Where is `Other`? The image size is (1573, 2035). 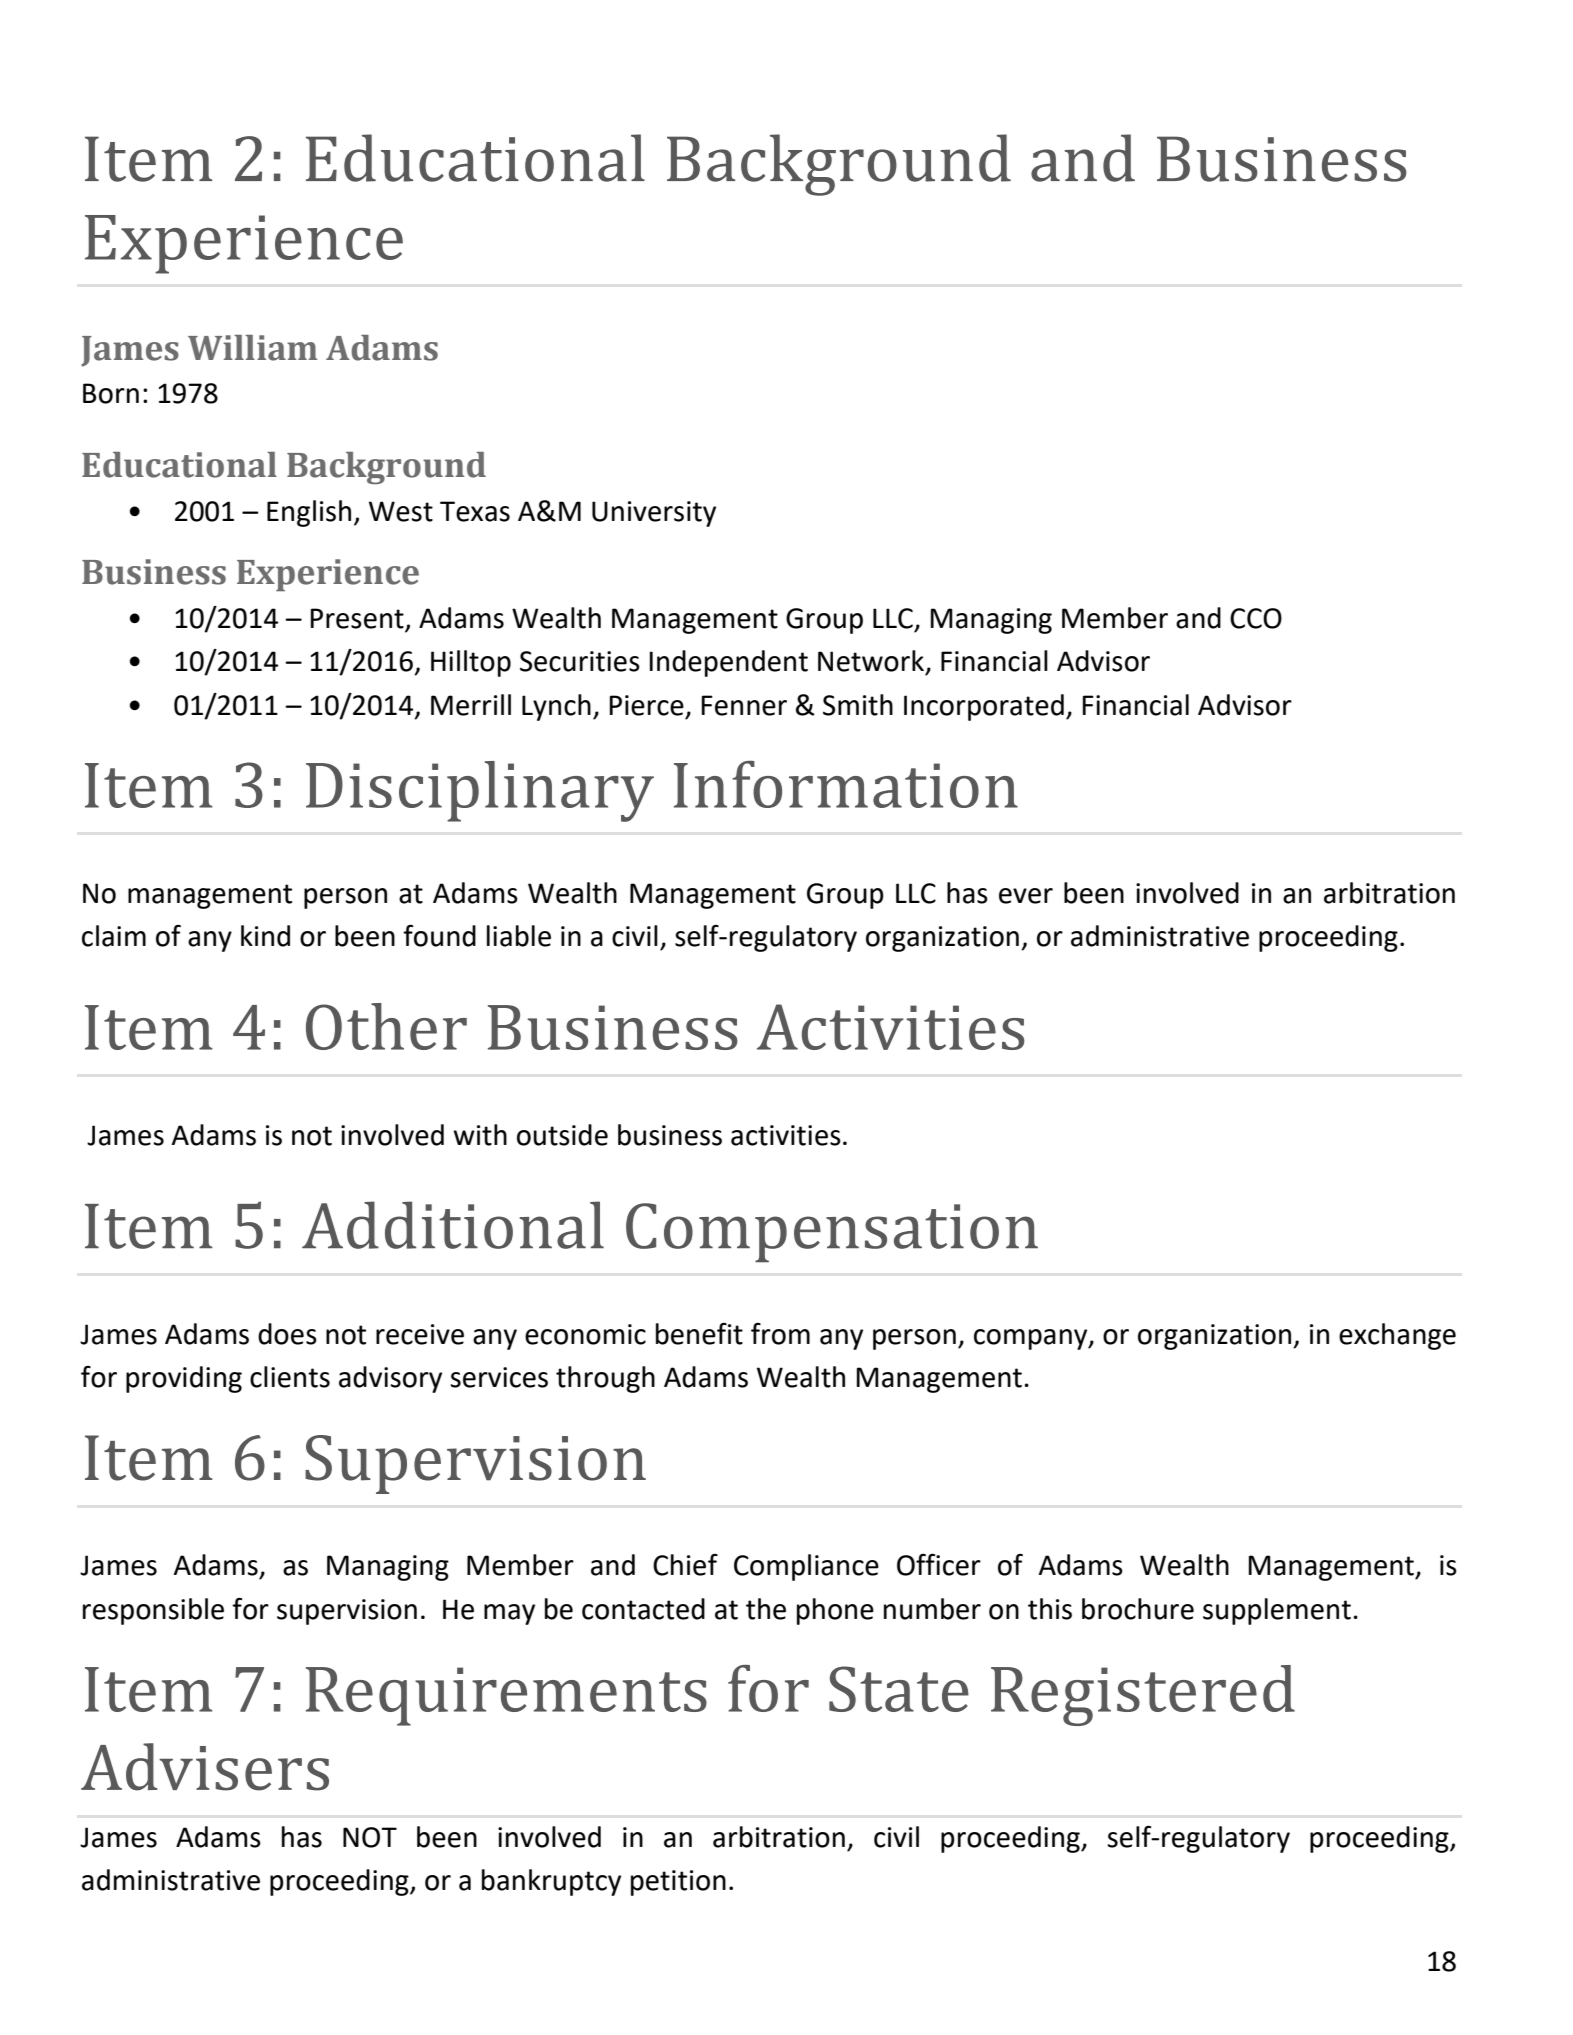
Other is located at coordinates (386, 1026).
